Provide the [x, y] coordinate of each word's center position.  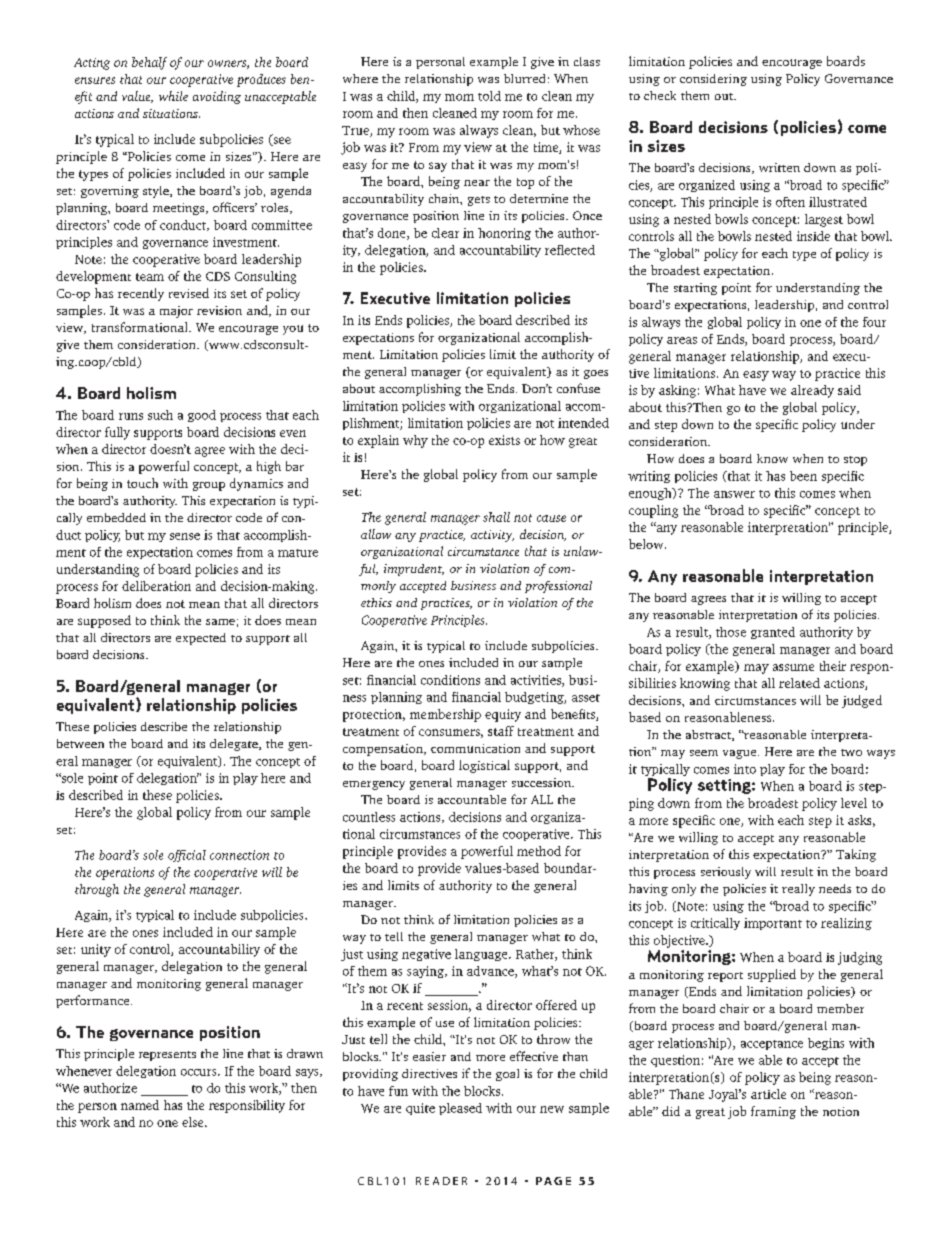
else [194, 1122]
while [173, 96]
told [489, 96]
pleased [460, 1109]
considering [713, 80]
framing [773, 1112]
